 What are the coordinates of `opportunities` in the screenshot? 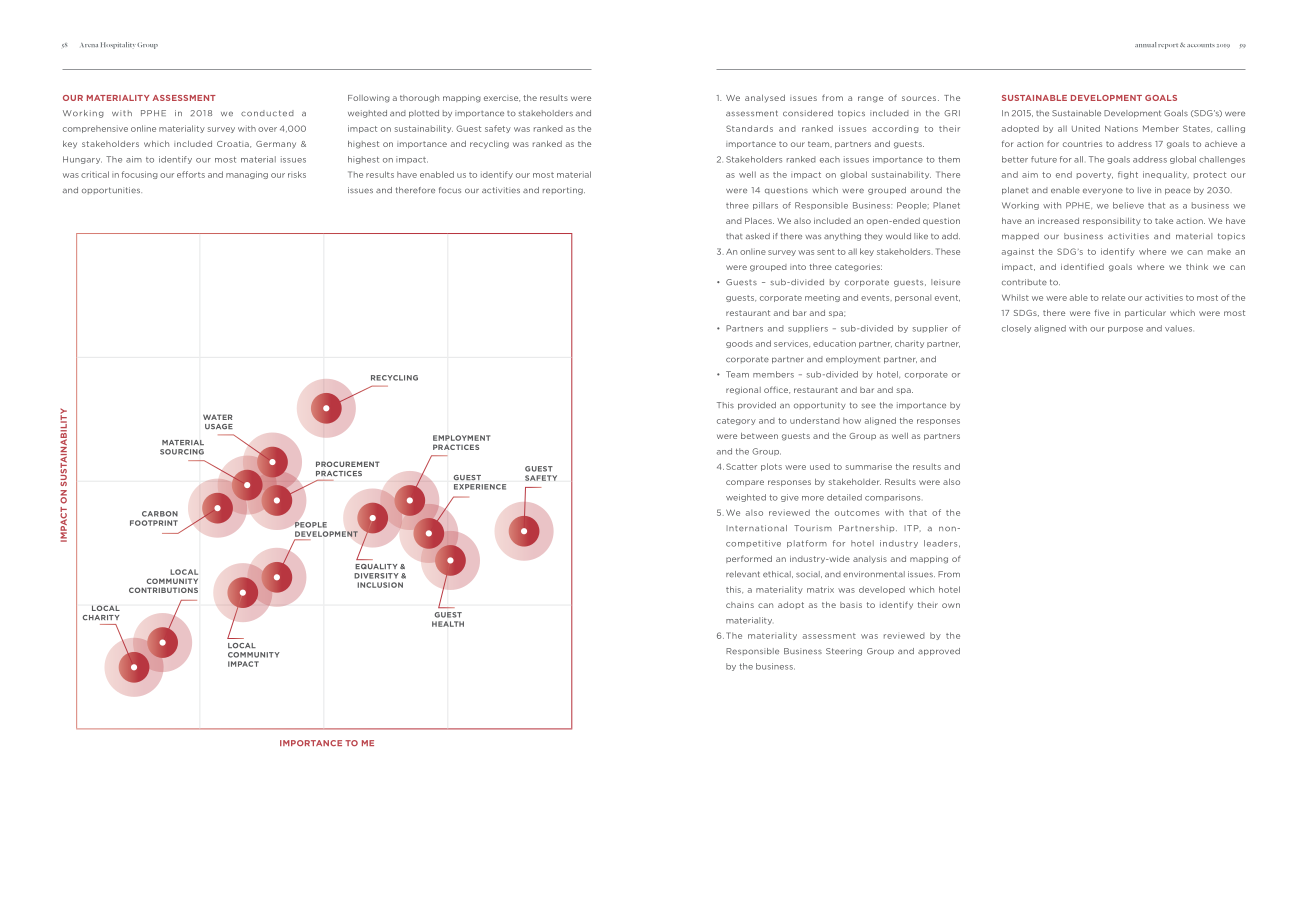 It's located at (112, 190).
